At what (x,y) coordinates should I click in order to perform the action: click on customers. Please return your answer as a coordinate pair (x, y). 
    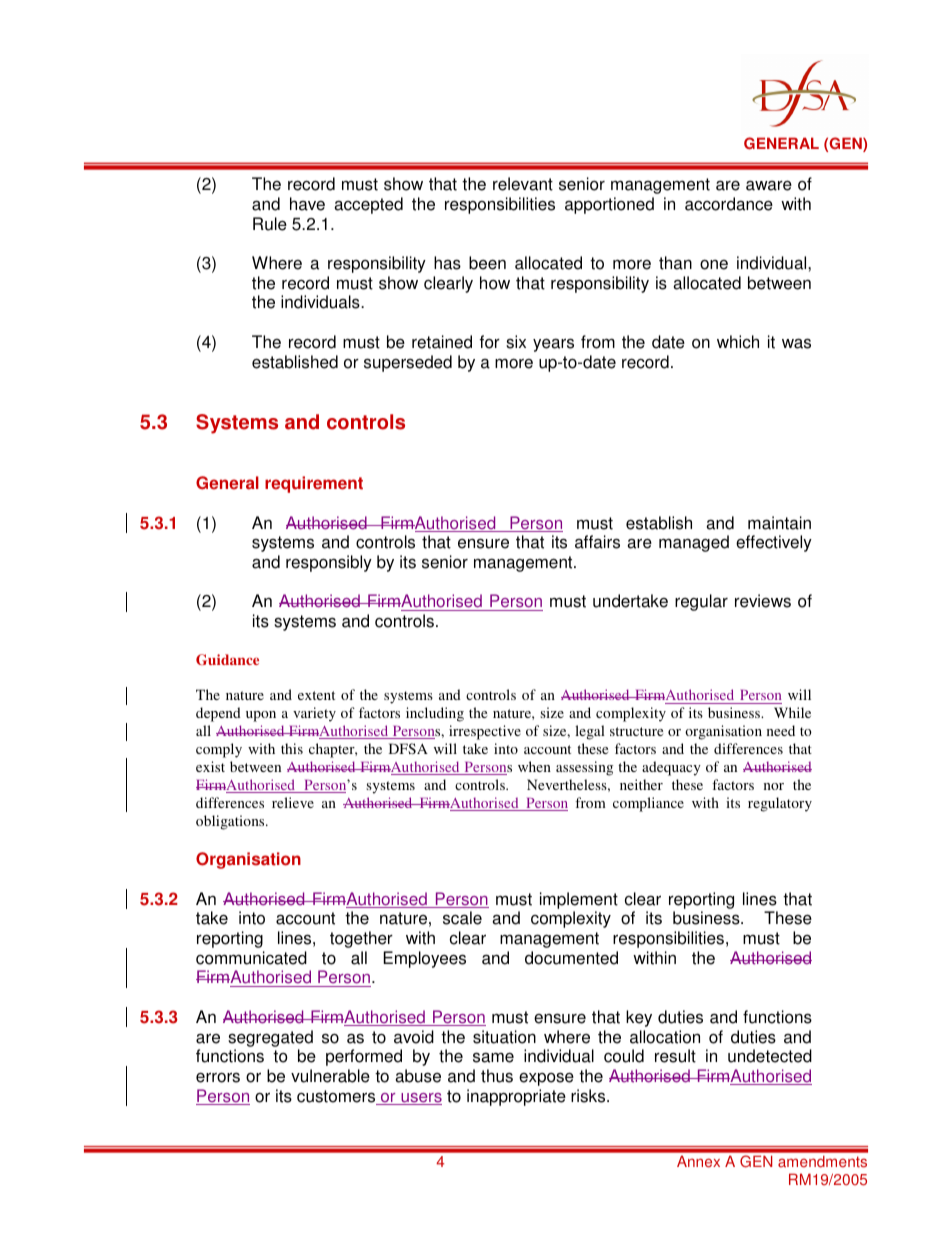
    Looking at the image, I should click on (337, 1097).
